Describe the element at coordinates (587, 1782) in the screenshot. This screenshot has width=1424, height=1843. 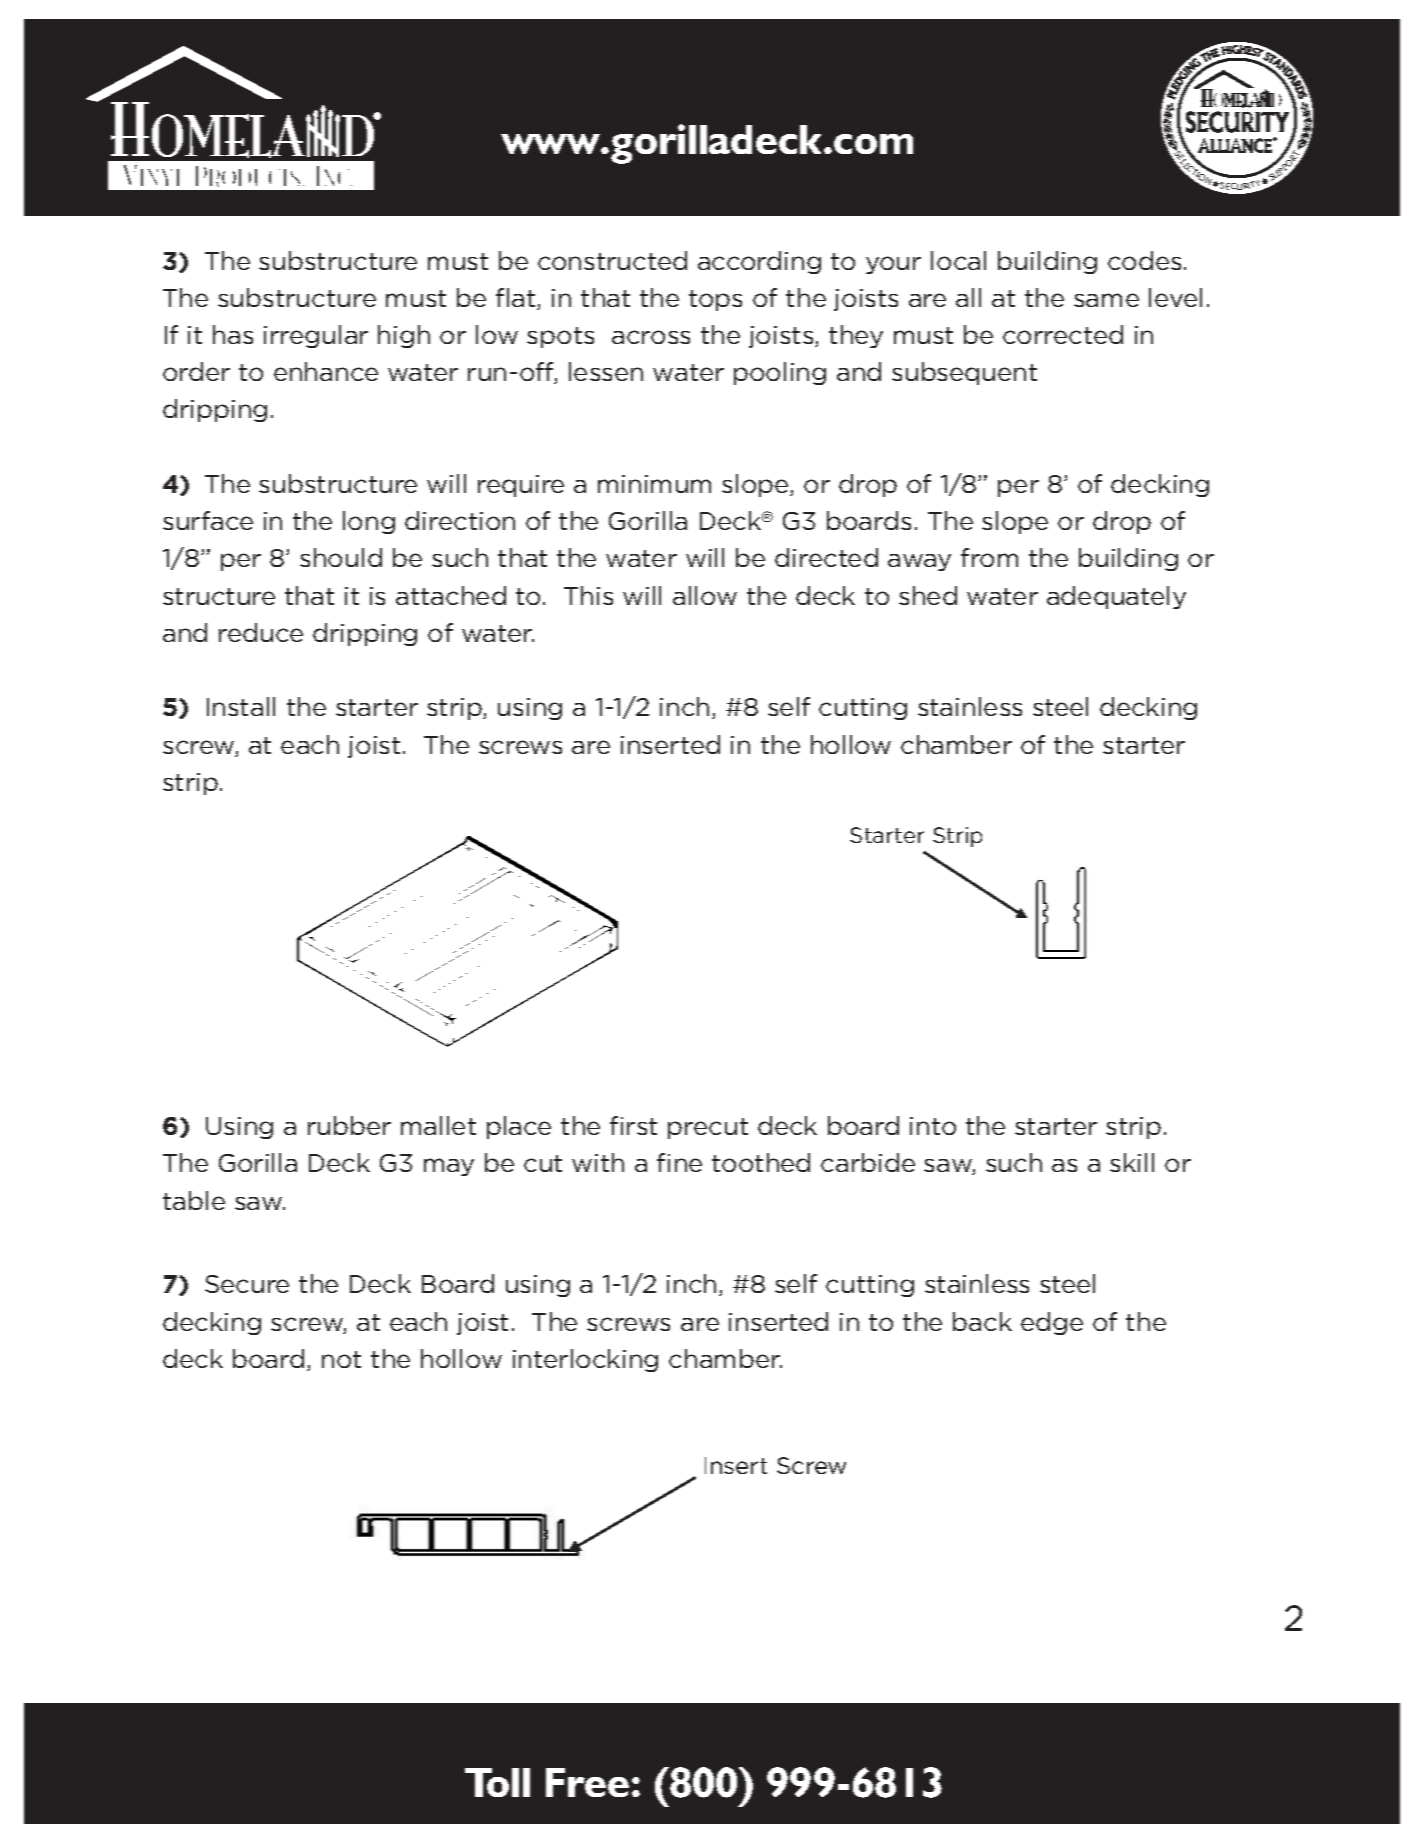
I see `Free` at that location.
